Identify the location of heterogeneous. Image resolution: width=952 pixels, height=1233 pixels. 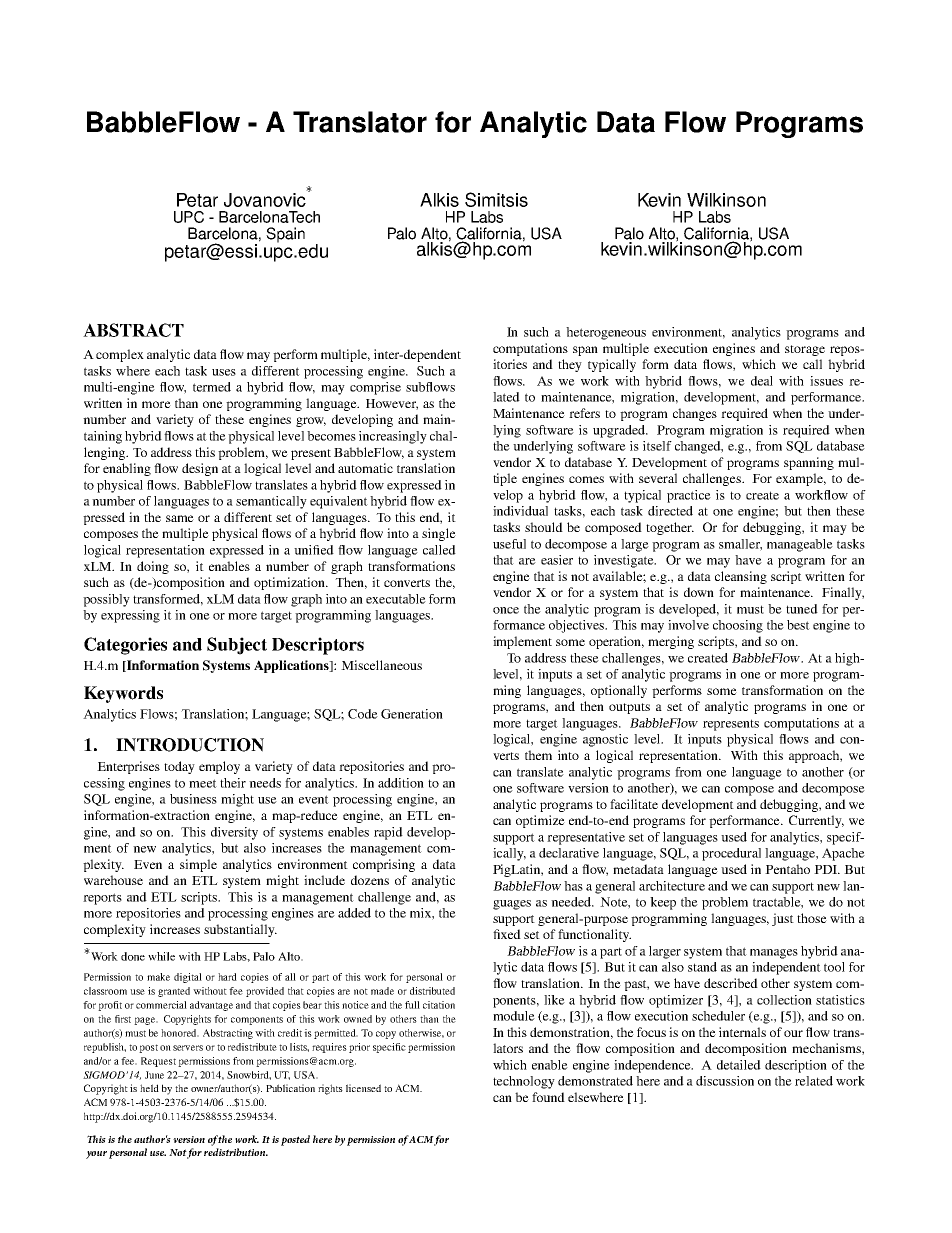
(606, 333).
